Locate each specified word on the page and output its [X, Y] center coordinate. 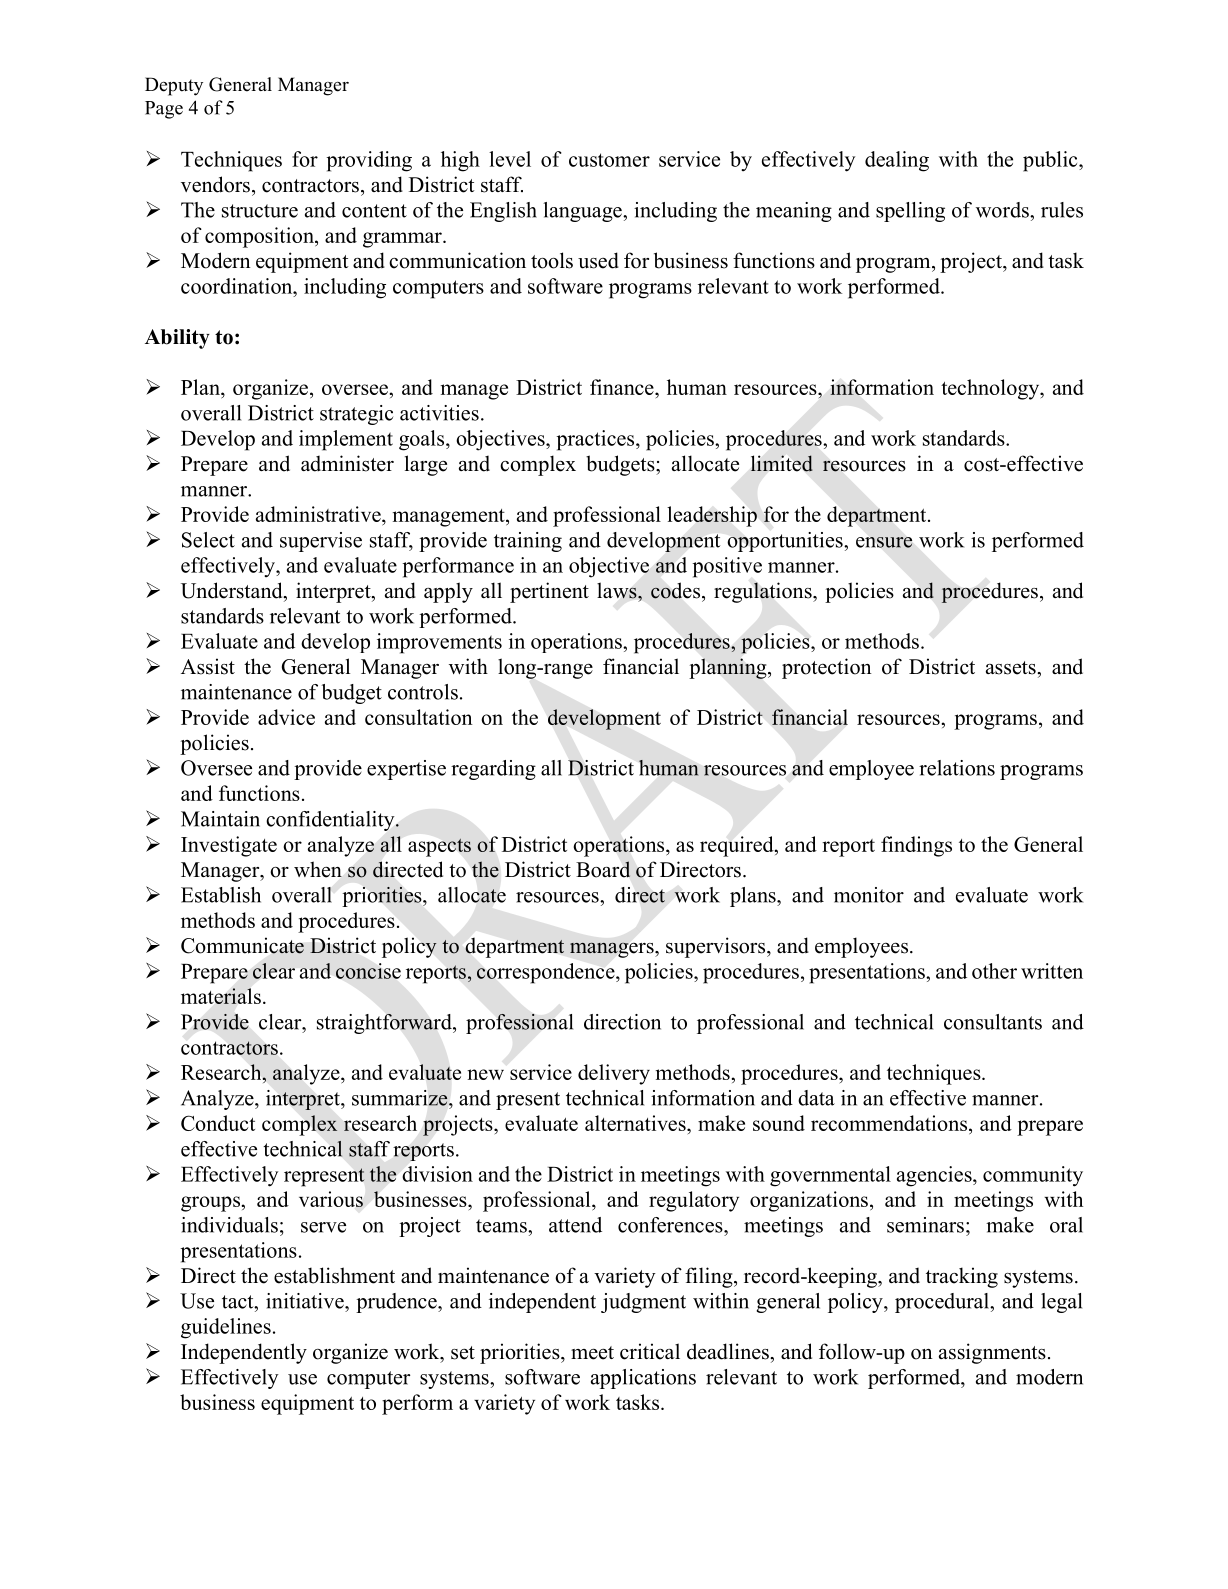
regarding [493, 770]
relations [957, 768]
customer [609, 160]
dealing [897, 161]
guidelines [226, 1328]
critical [650, 1351]
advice [286, 717]
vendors [215, 184]
